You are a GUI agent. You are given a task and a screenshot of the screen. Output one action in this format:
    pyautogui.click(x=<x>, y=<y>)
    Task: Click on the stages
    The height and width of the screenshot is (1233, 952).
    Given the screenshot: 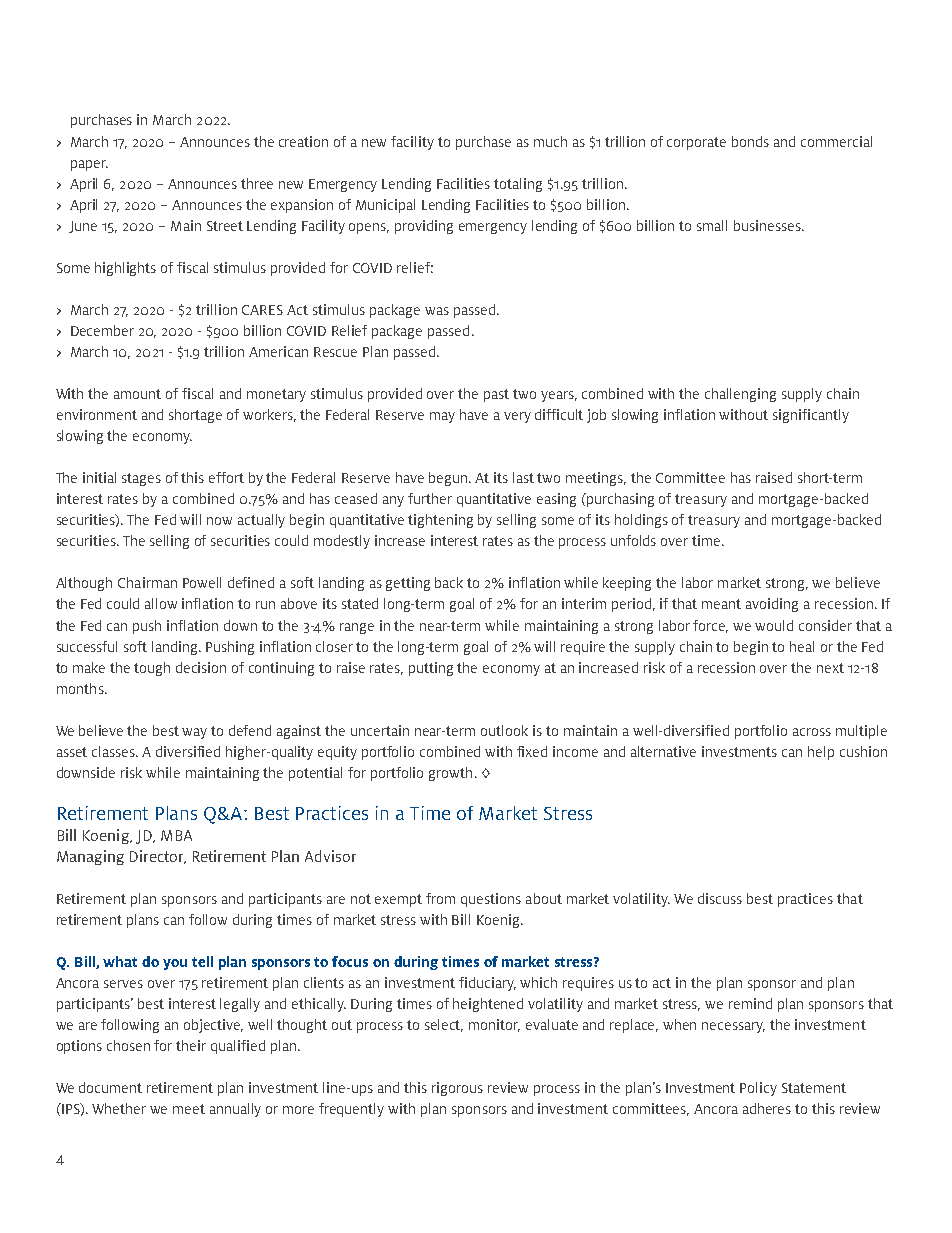 What is the action you would take?
    pyautogui.click(x=141, y=479)
